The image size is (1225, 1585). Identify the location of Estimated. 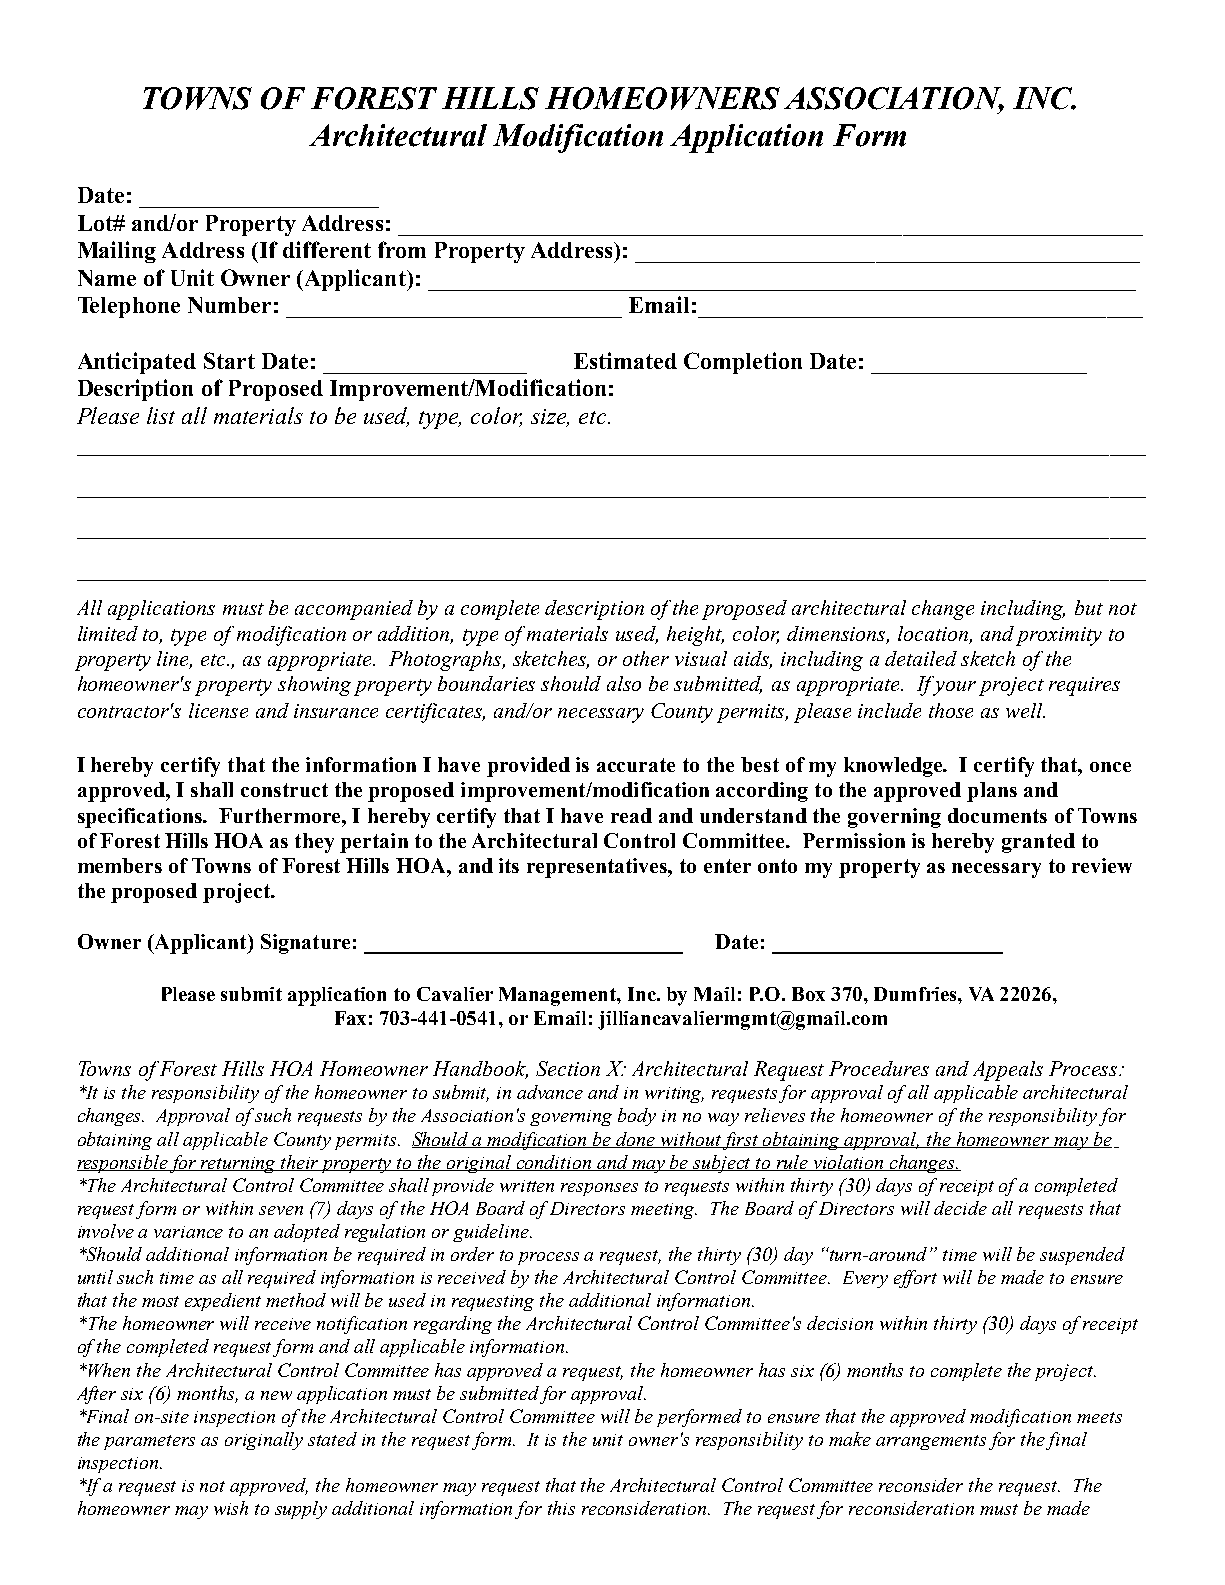
(625, 360).
